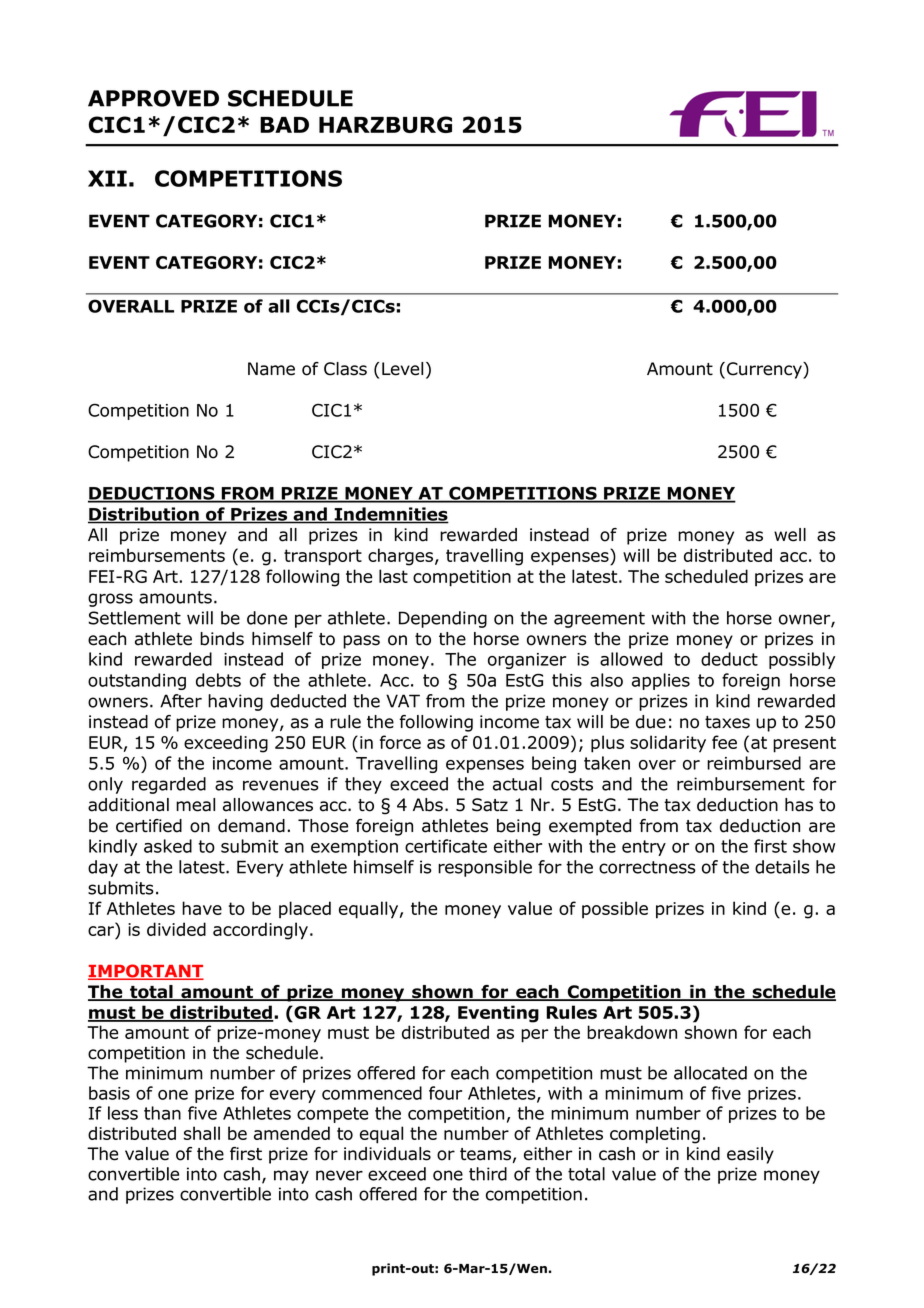 The width and height of the screenshot is (924, 1308). What do you see at coordinates (443, 619) in the screenshot?
I see `Depending` at bounding box center [443, 619].
